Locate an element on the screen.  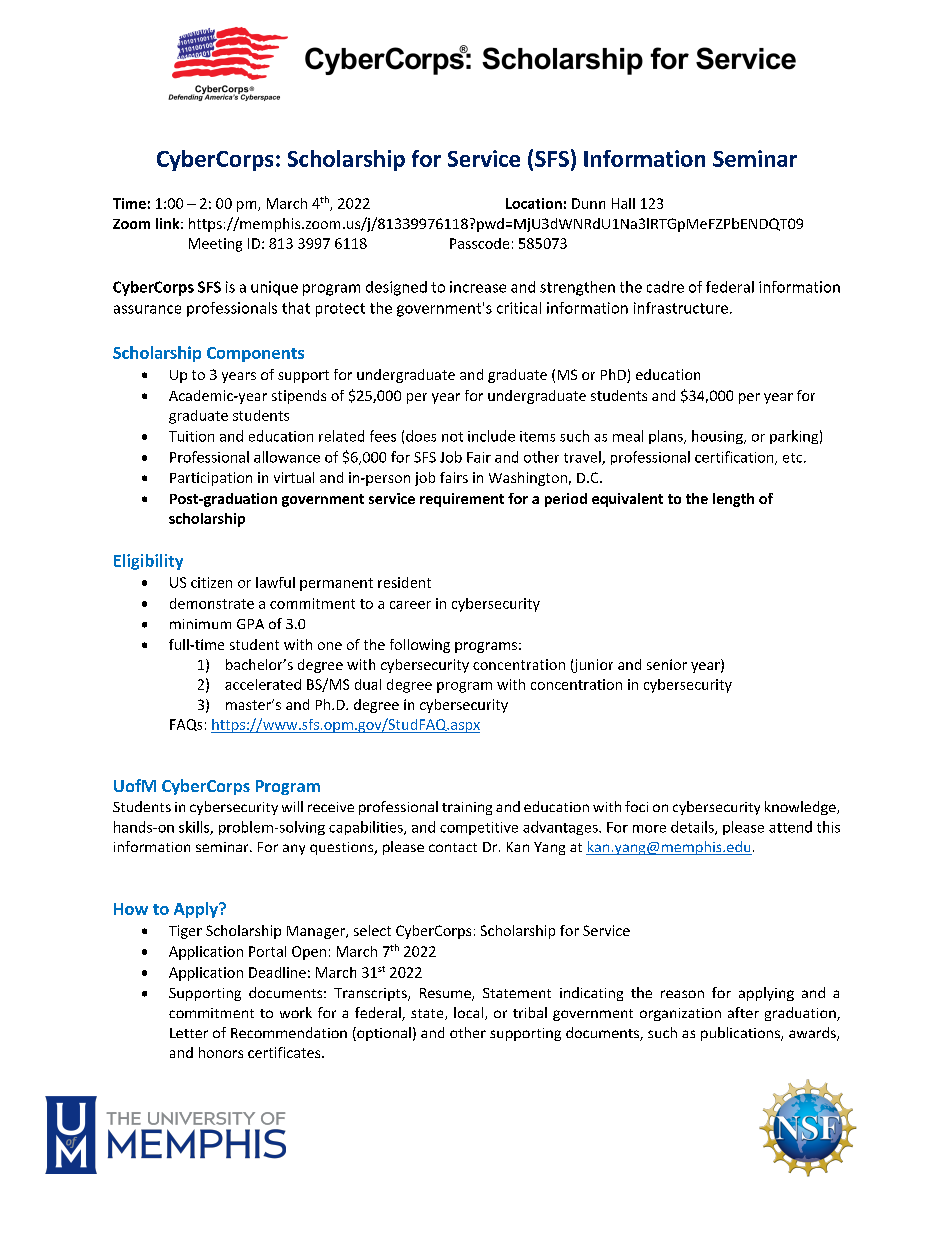
Passcode is located at coordinates (479, 243).
